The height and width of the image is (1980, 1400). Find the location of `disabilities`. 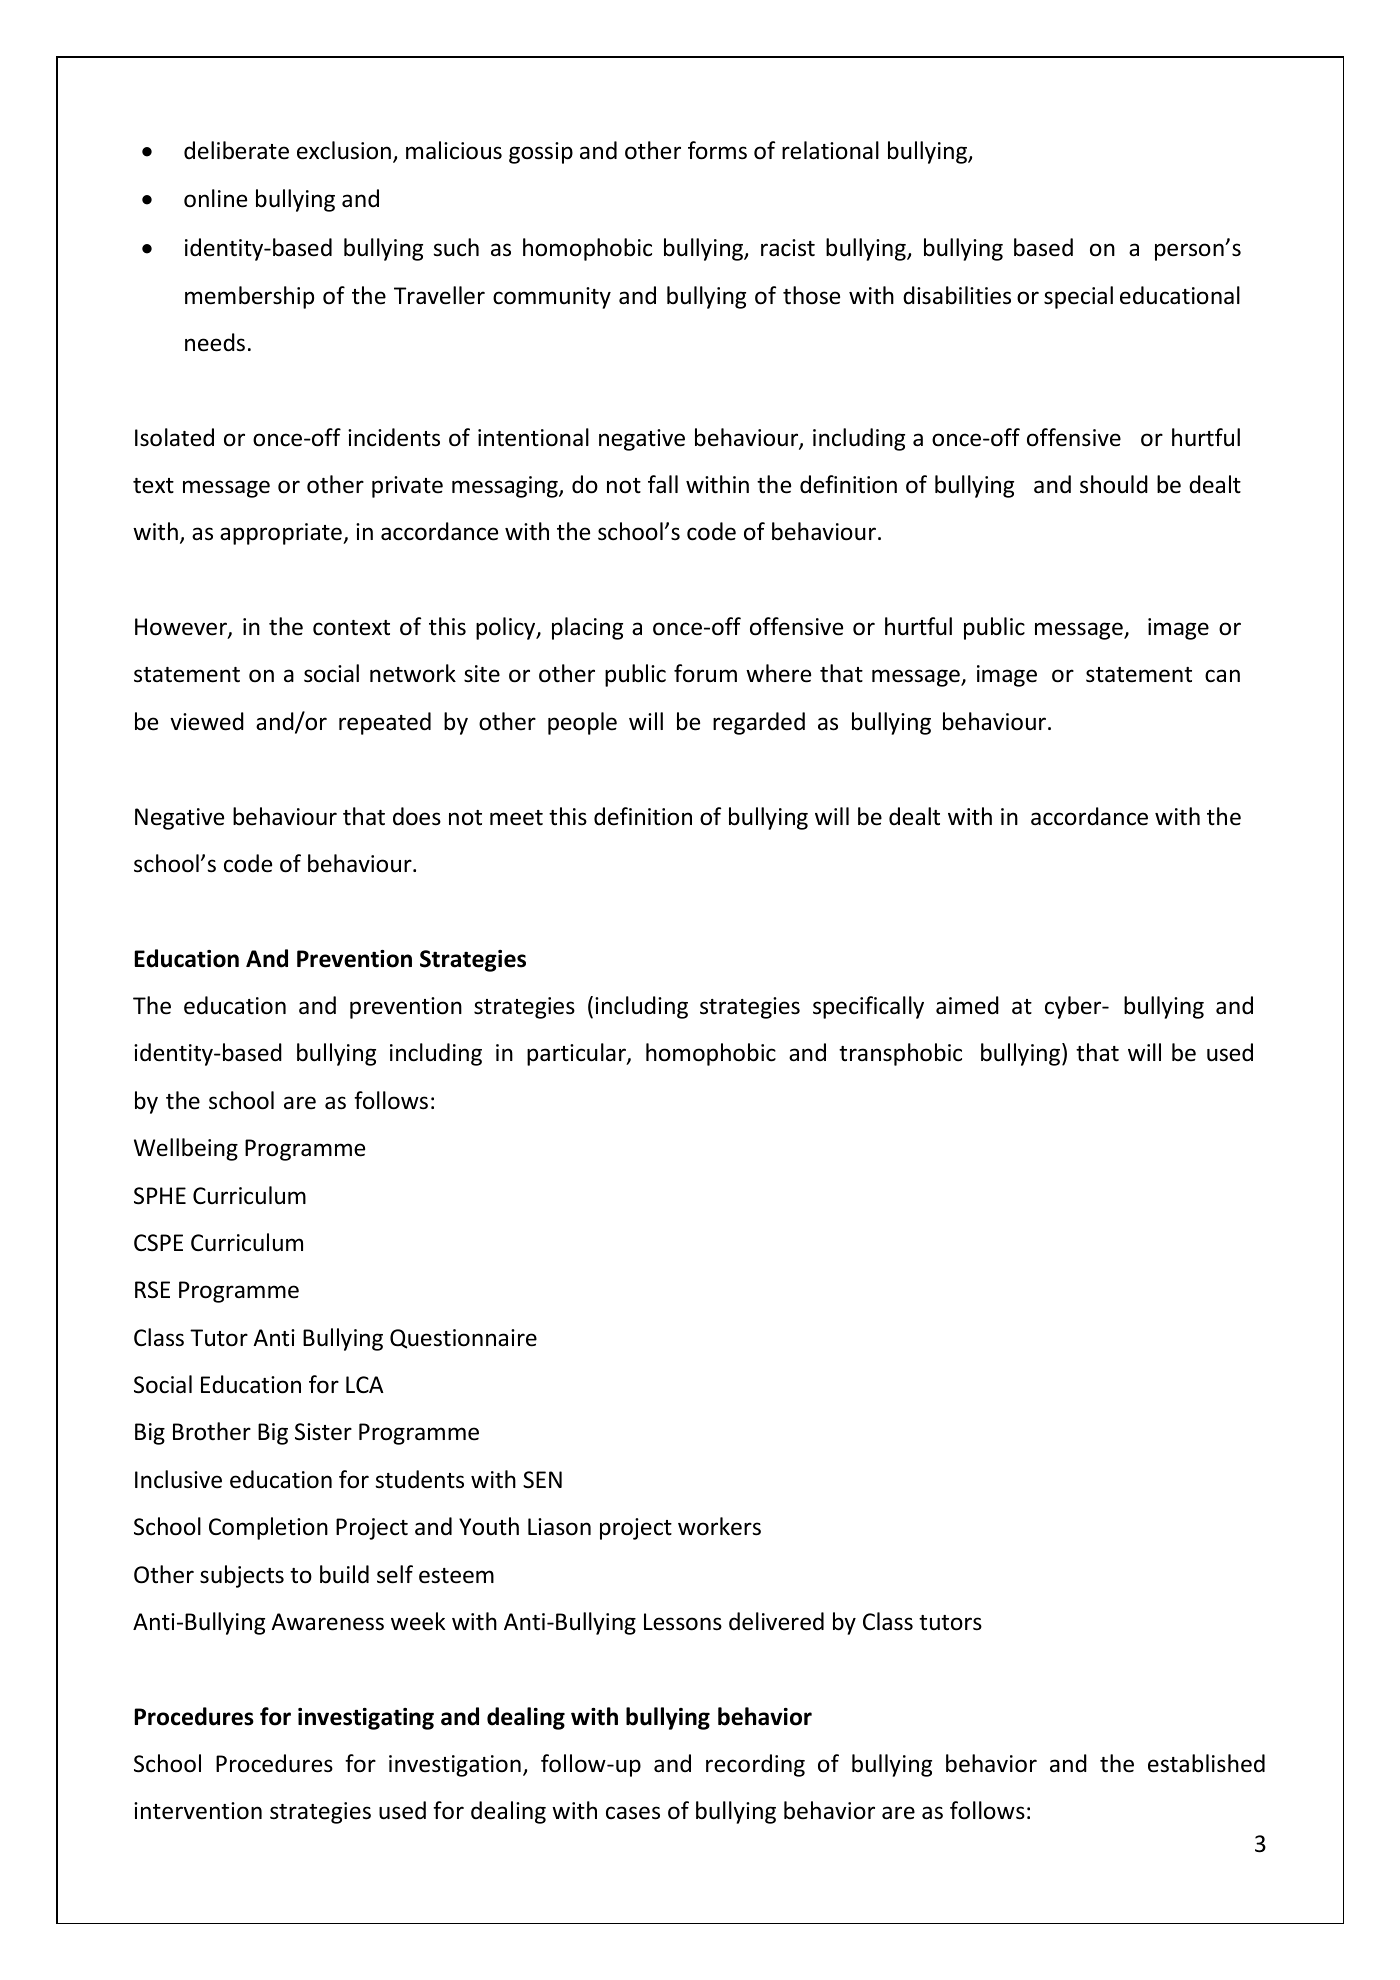

disabilities is located at coordinates (957, 295).
